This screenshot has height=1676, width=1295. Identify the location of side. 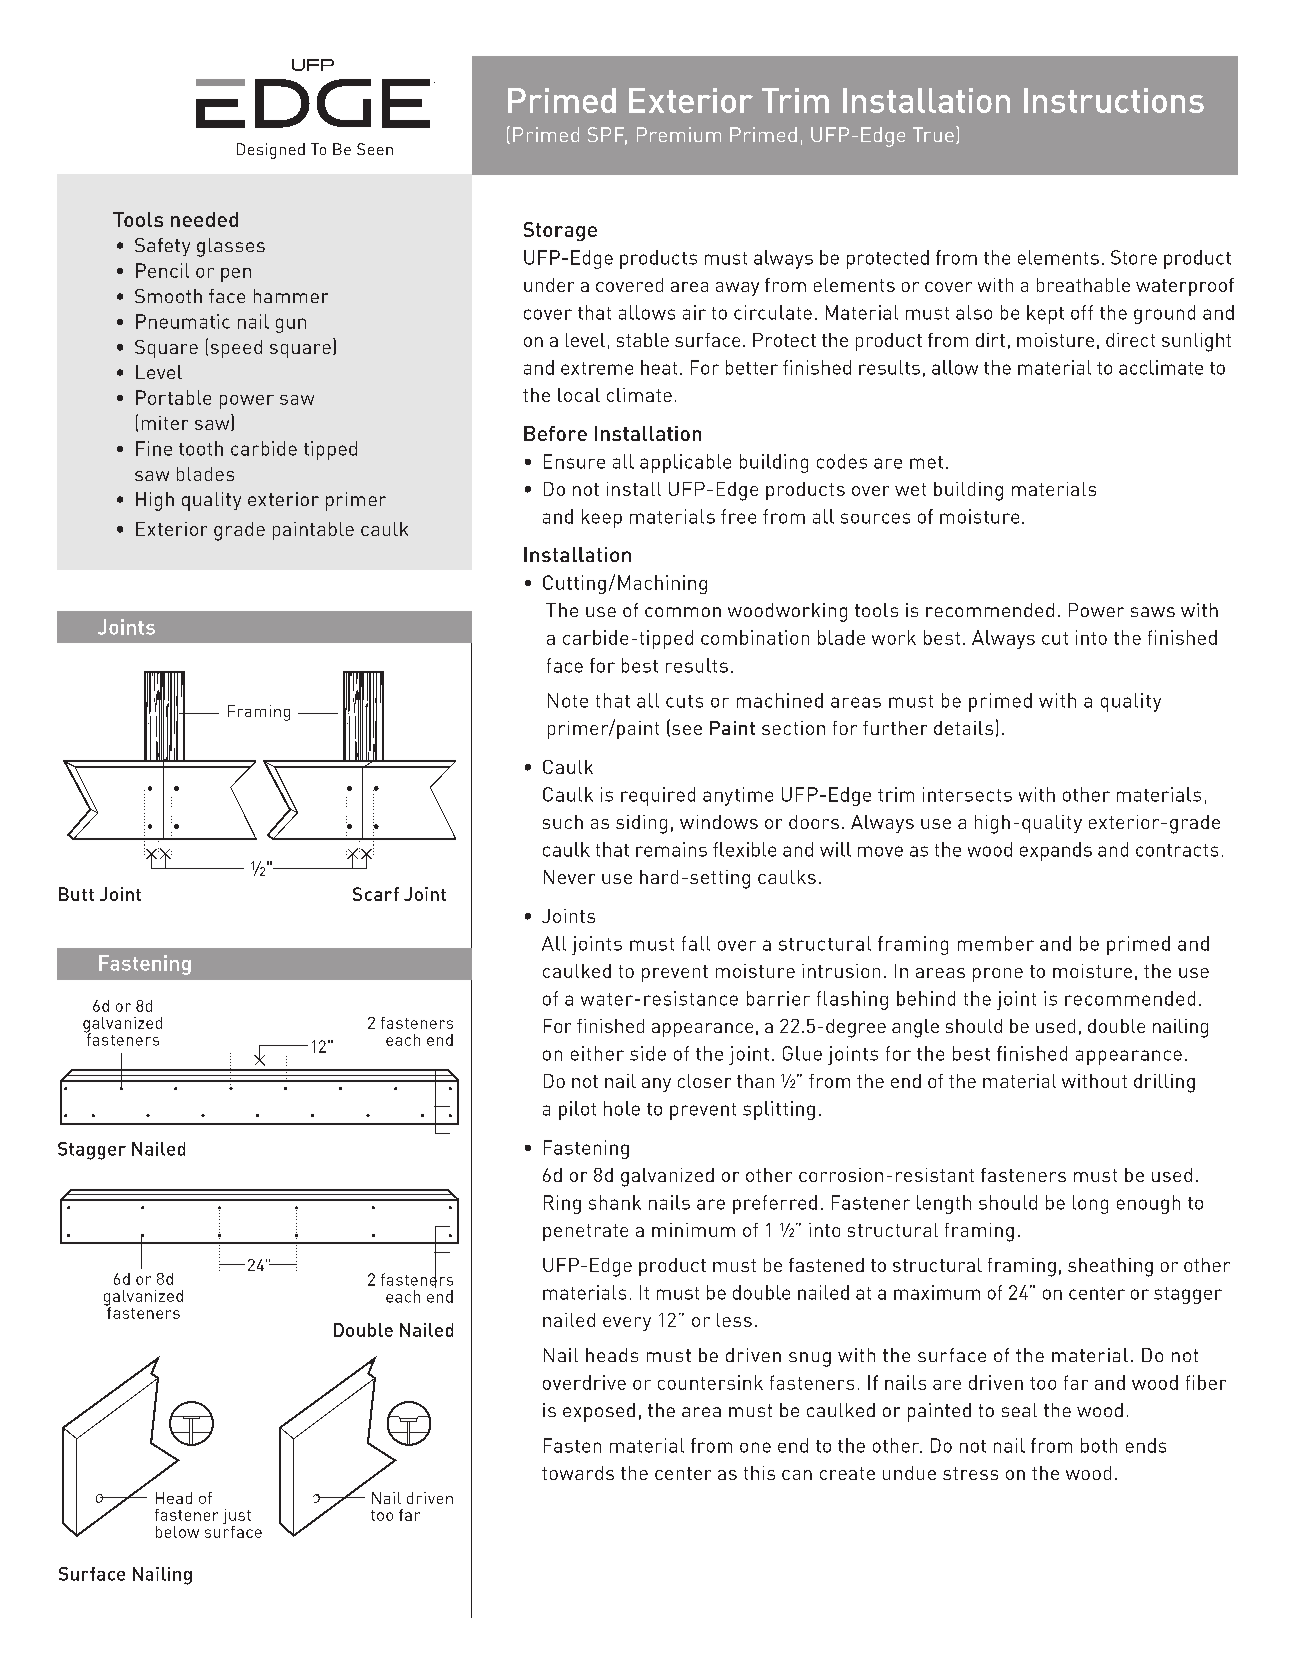
(648, 1053).
